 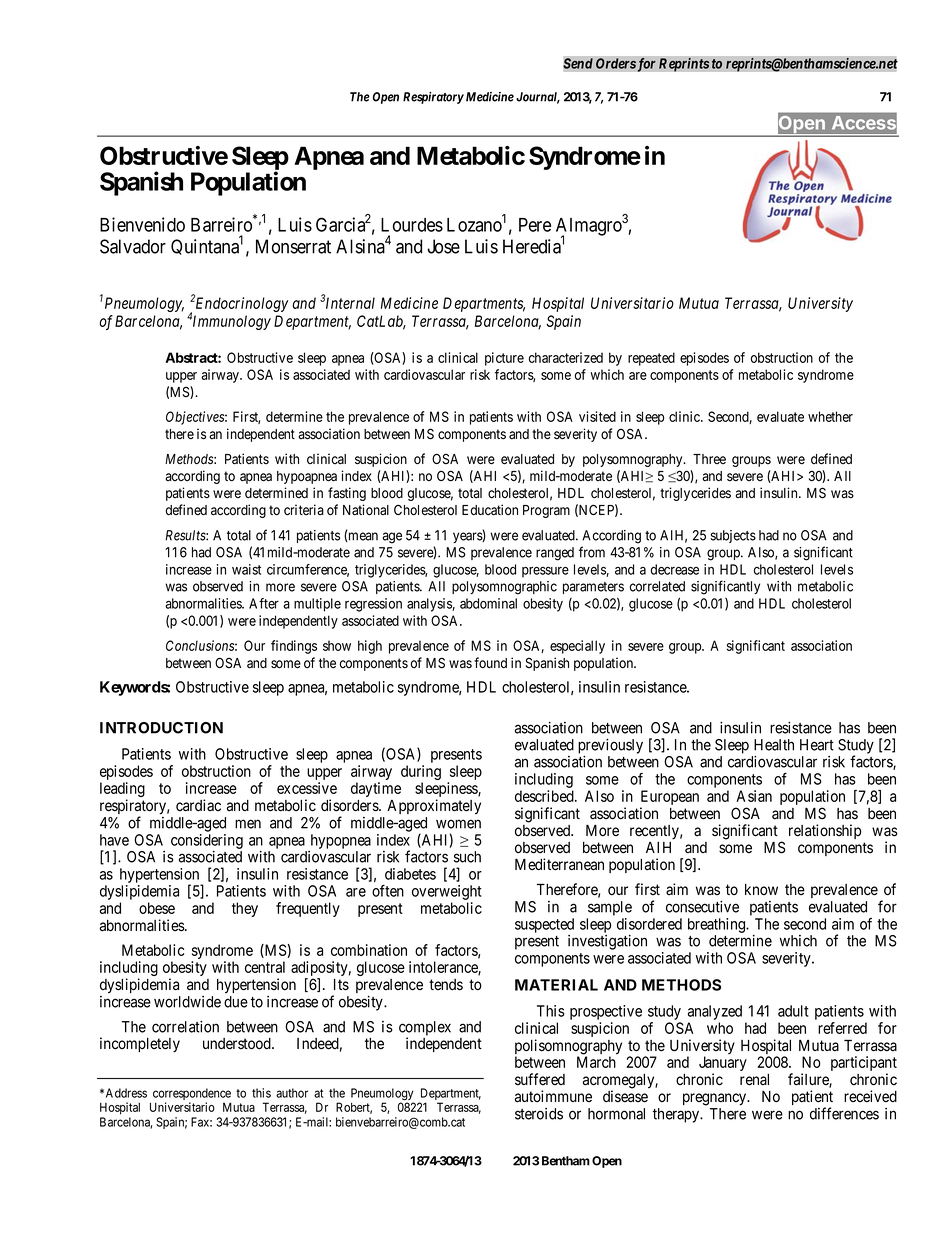 I want to click on correspondence, so click(x=190, y=1095).
